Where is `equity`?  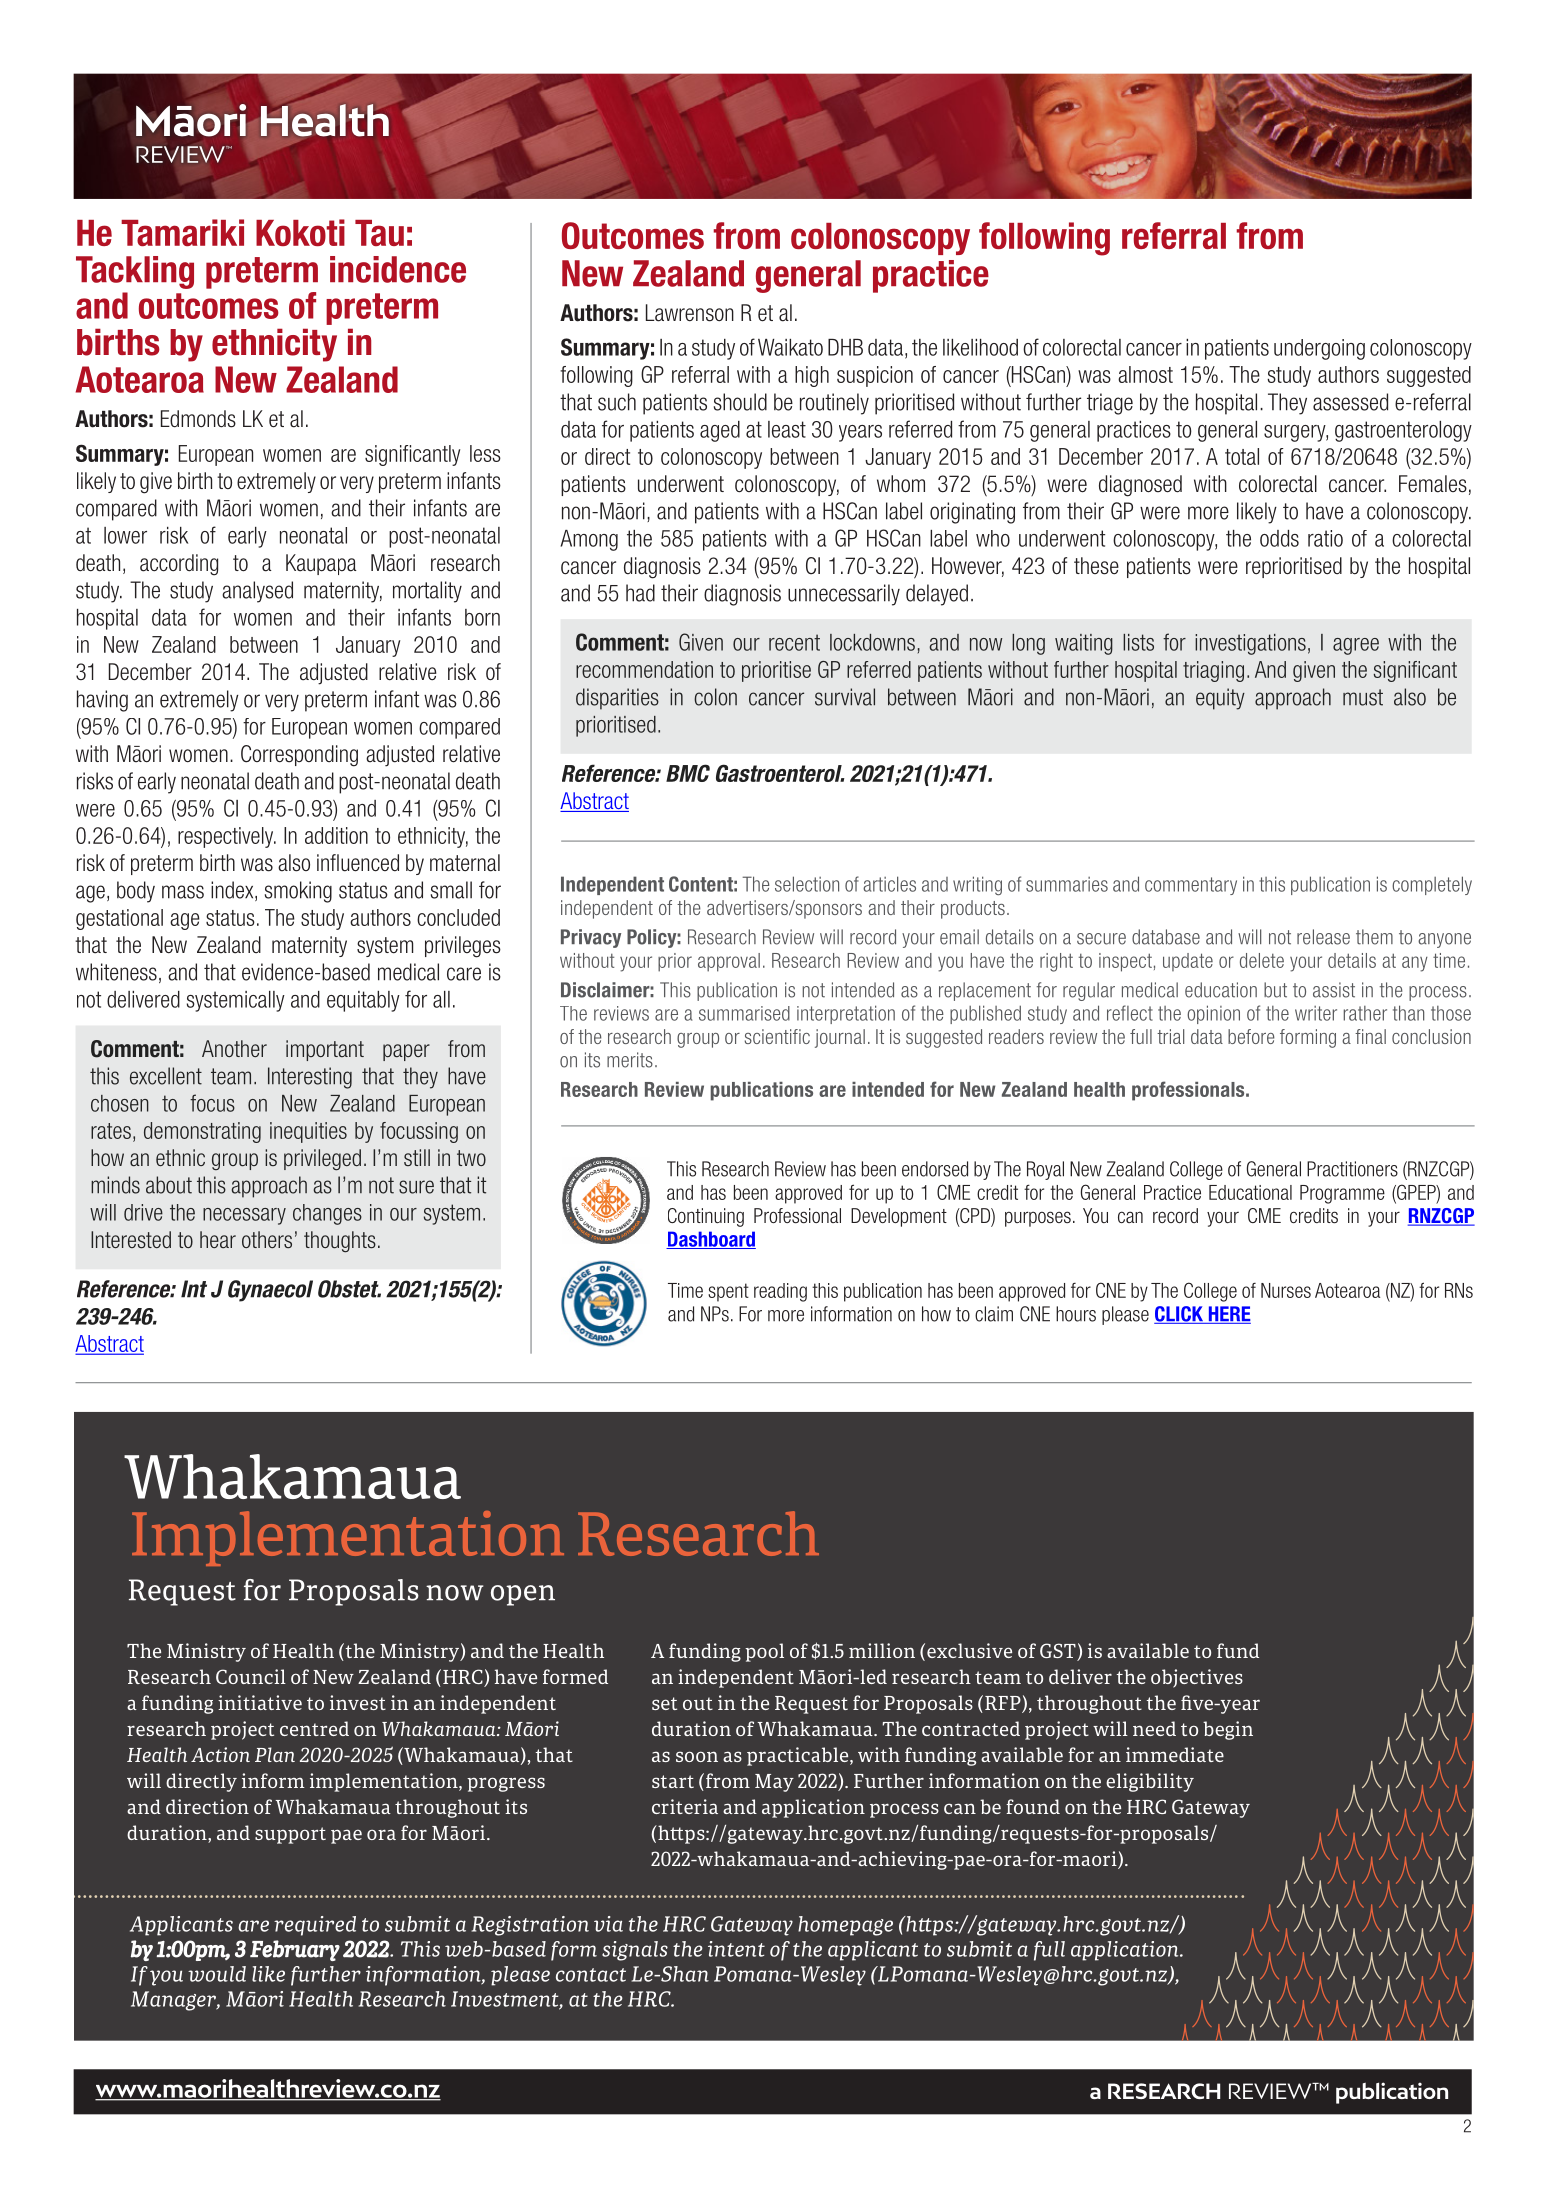
equity is located at coordinates (1220, 699).
